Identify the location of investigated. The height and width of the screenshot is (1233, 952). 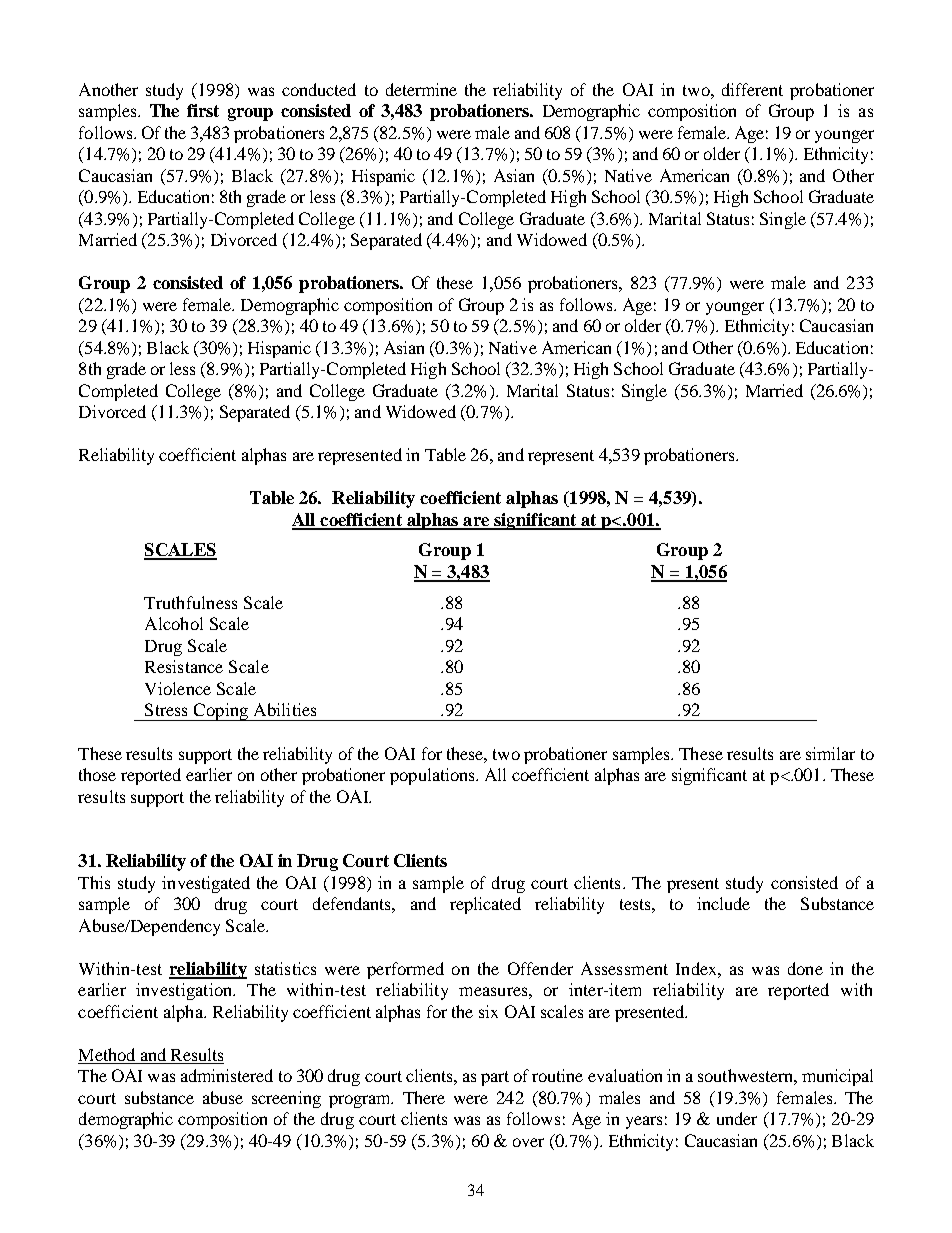
(206, 884).
